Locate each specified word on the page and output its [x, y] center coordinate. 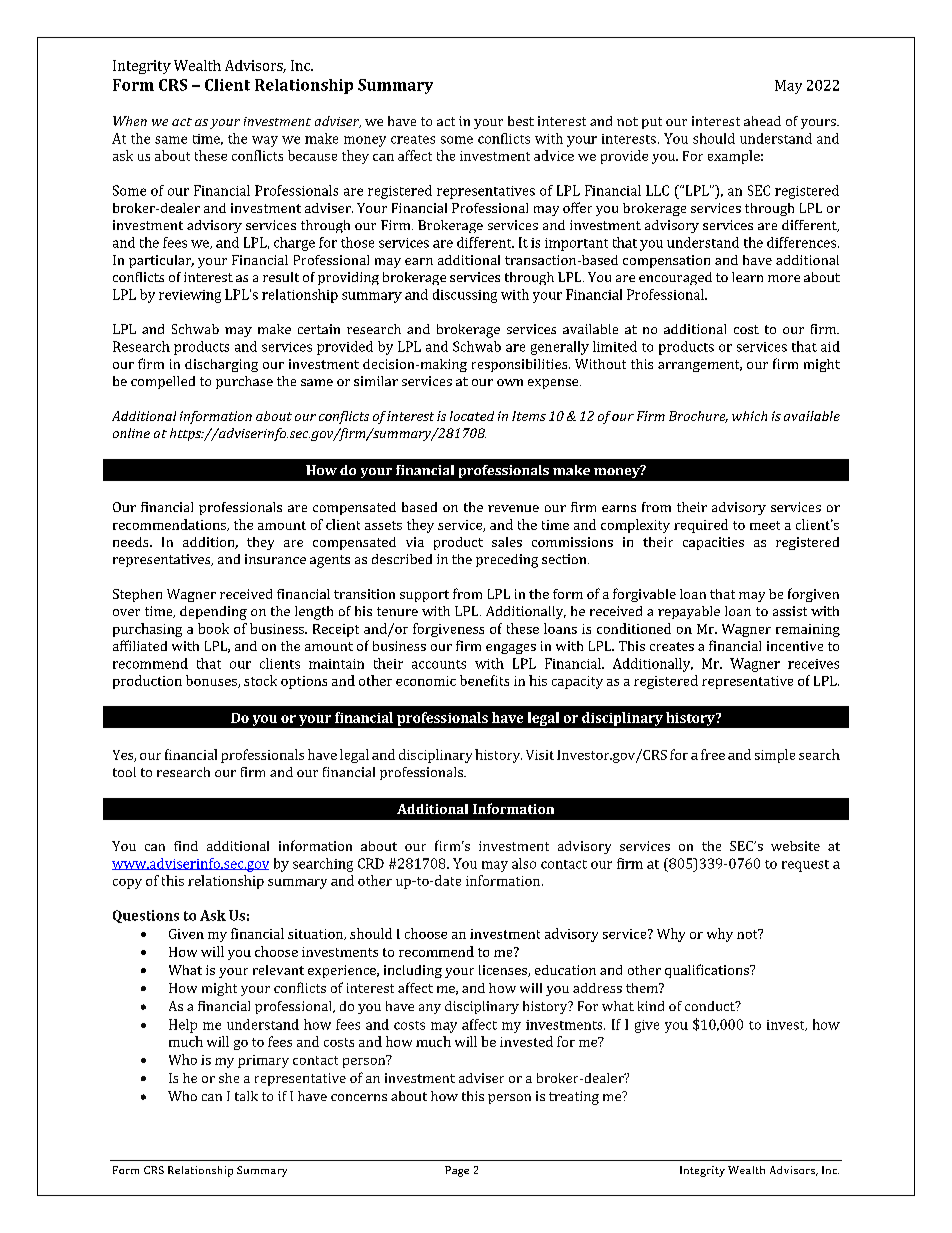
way [265, 141]
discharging [221, 365]
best [521, 121]
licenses [504, 971]
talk [246, 1096]
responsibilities [521, 365]
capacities [713, 543]
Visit [540, 755]
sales [507, 542]
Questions [146, 916]
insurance [275, 559]
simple [775, 756]
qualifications [708, 971]
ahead [762, 121]
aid [830, 346]
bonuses [212, 681]
